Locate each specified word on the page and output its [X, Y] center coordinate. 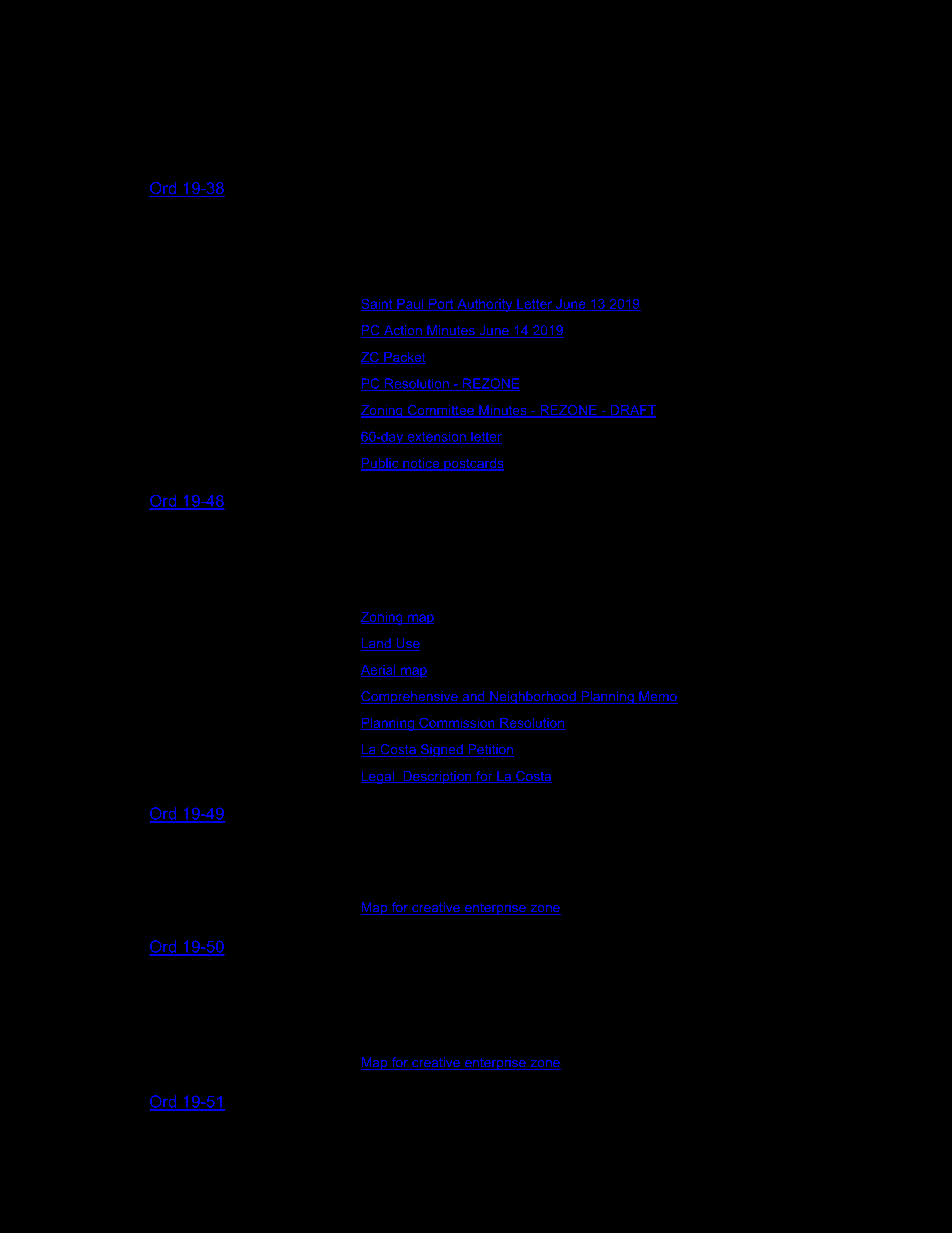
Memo [657, 697]
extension [436, 438]
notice [421, 463]
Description [437, 777]
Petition [490, 750]
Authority [485, 305]
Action [402, 331]
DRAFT [633, 410]
